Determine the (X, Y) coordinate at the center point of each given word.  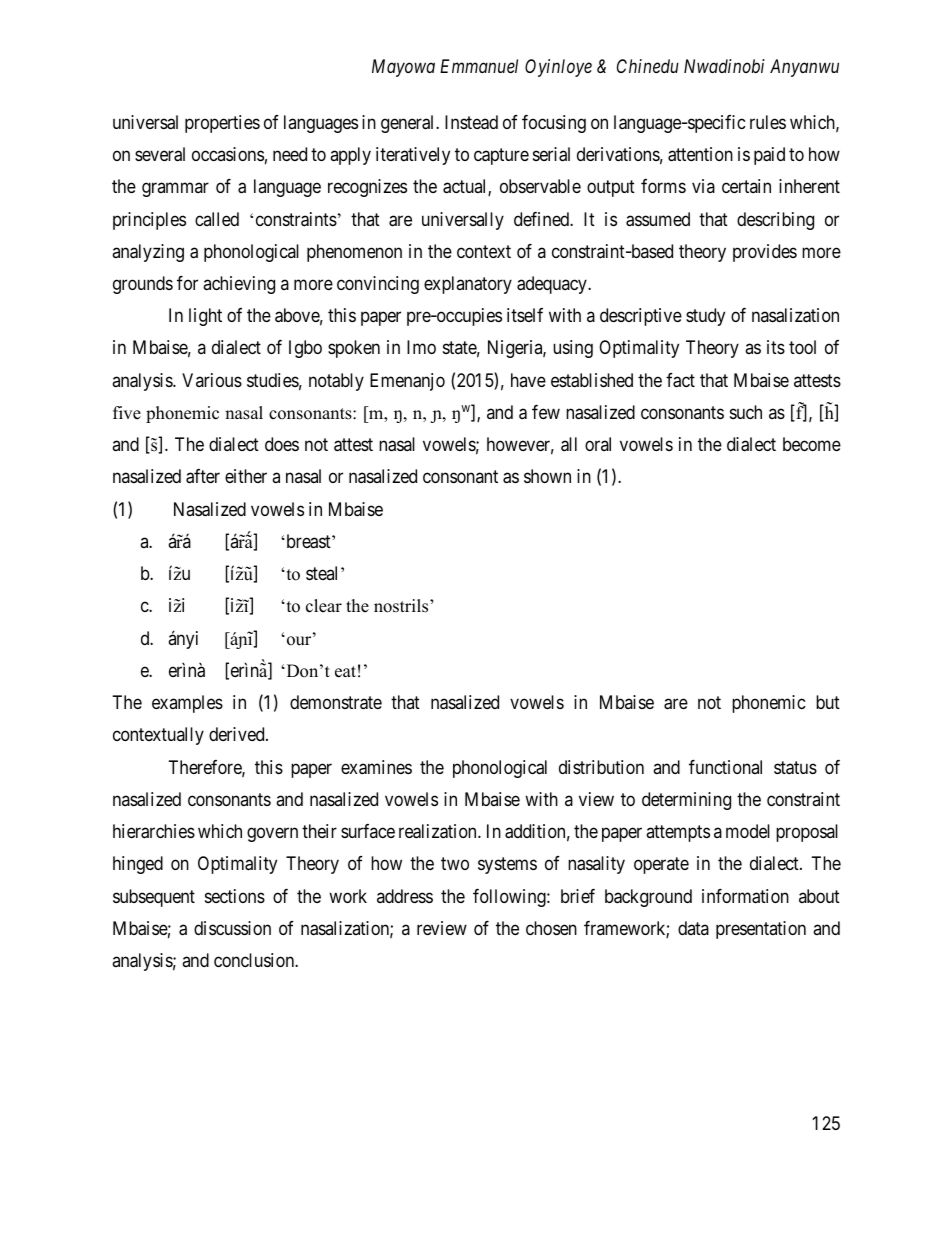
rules (768, 122)
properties (222, 124)
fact (680, 380)
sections (235, 896)
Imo (421, 347)
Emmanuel (479, 66)
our (299, 640)
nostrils (402, 606)
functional (725, 767)
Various (212, 380)
